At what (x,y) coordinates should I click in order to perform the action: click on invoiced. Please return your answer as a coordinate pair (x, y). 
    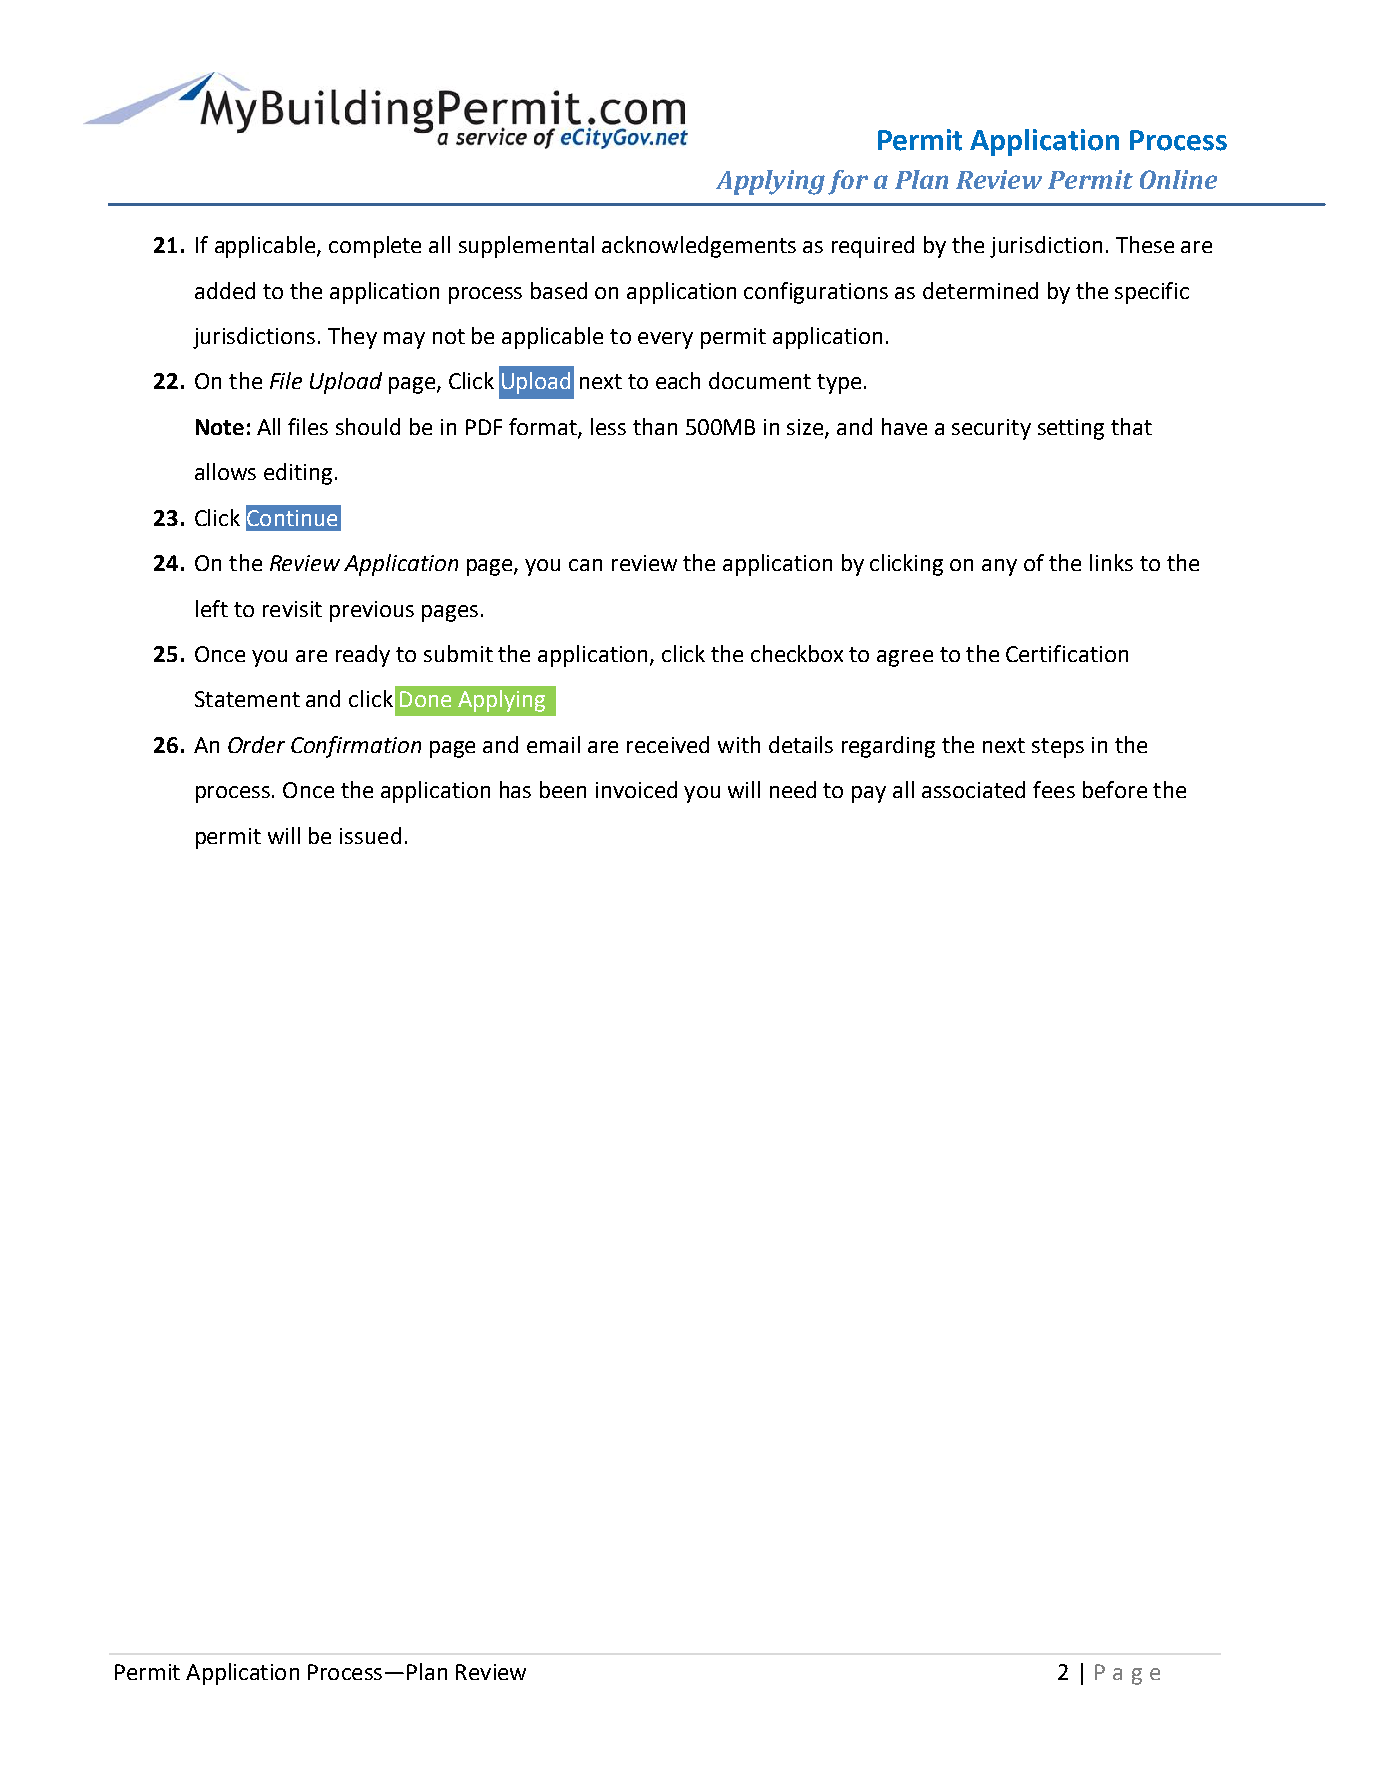
    Looking at the image, I should click on (636, 789).
